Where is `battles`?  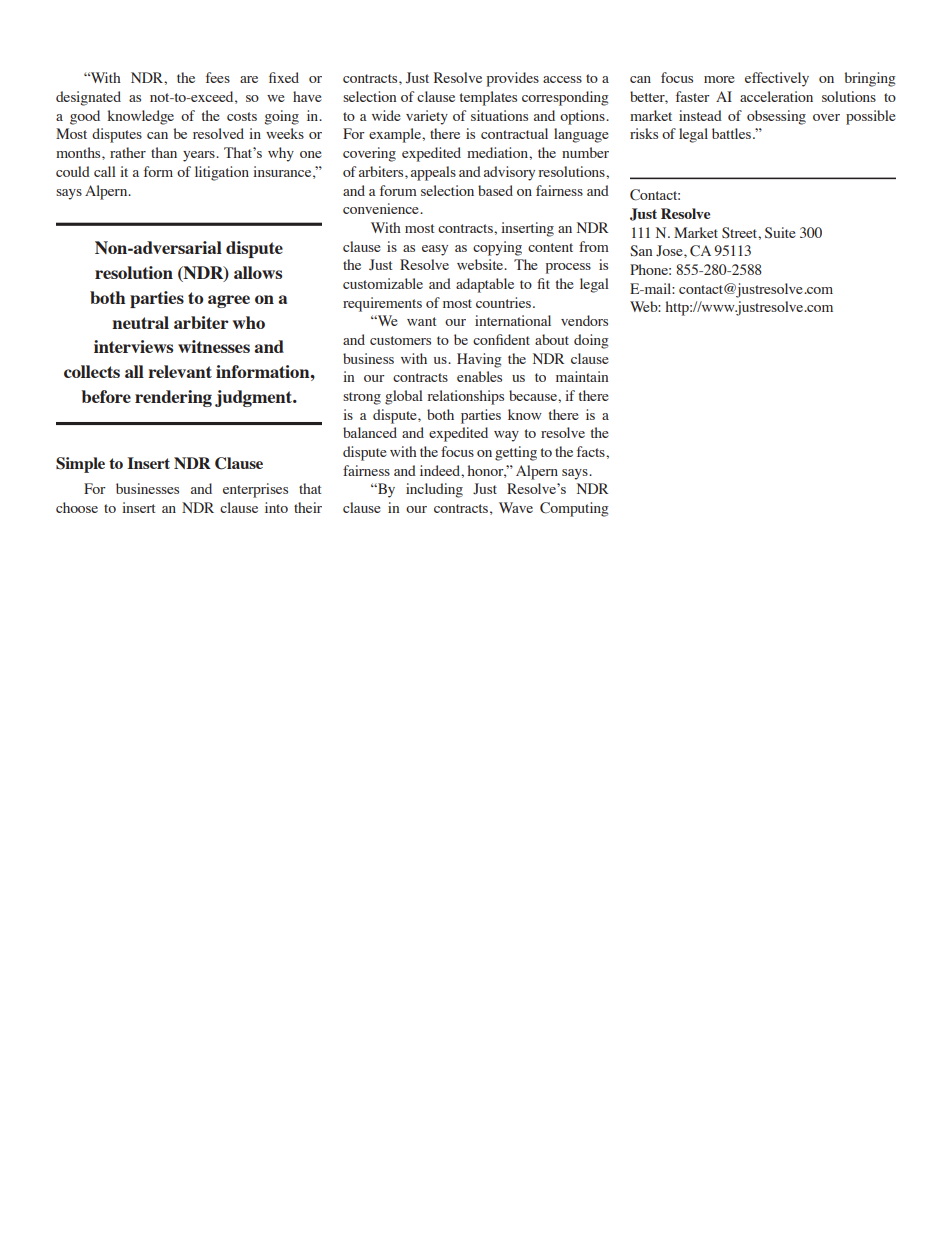 battles is located at coordinates (731, 133).
